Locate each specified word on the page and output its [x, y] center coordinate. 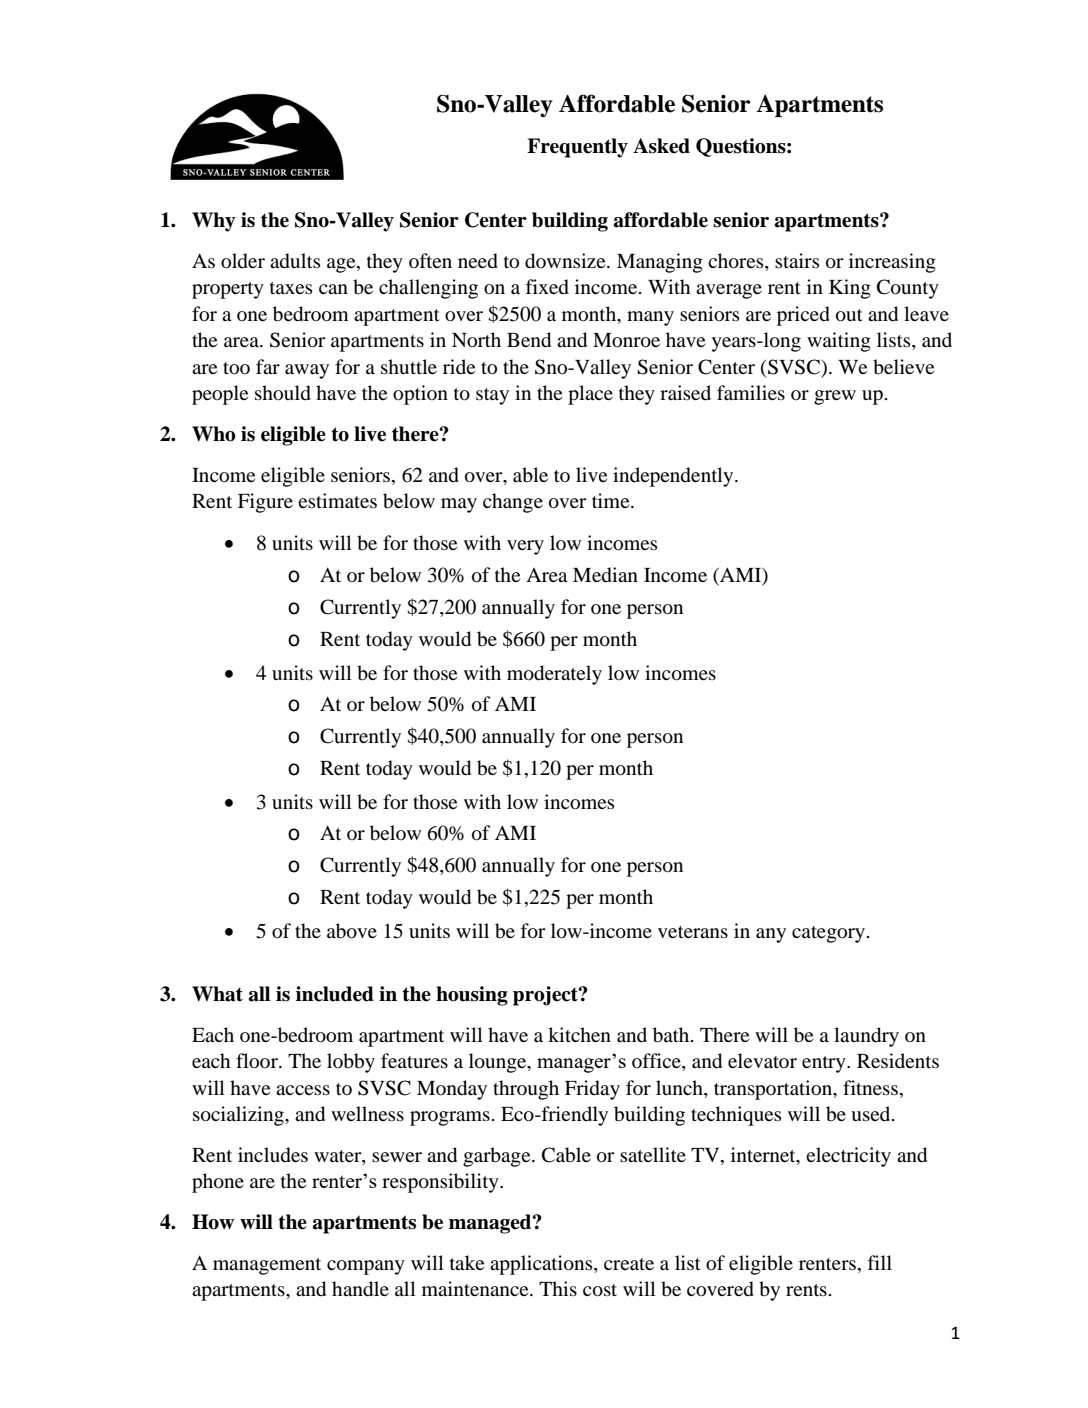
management [267, 1266]
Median [605, 575]
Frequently [577, 148]
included [335, 994]
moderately [554, 675]
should [283, 393]
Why [214, 222]
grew [835, 397]
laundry [866, 1037]
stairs [797, 260]
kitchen [579, 1034]
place [590, 395]
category [828, 934]
